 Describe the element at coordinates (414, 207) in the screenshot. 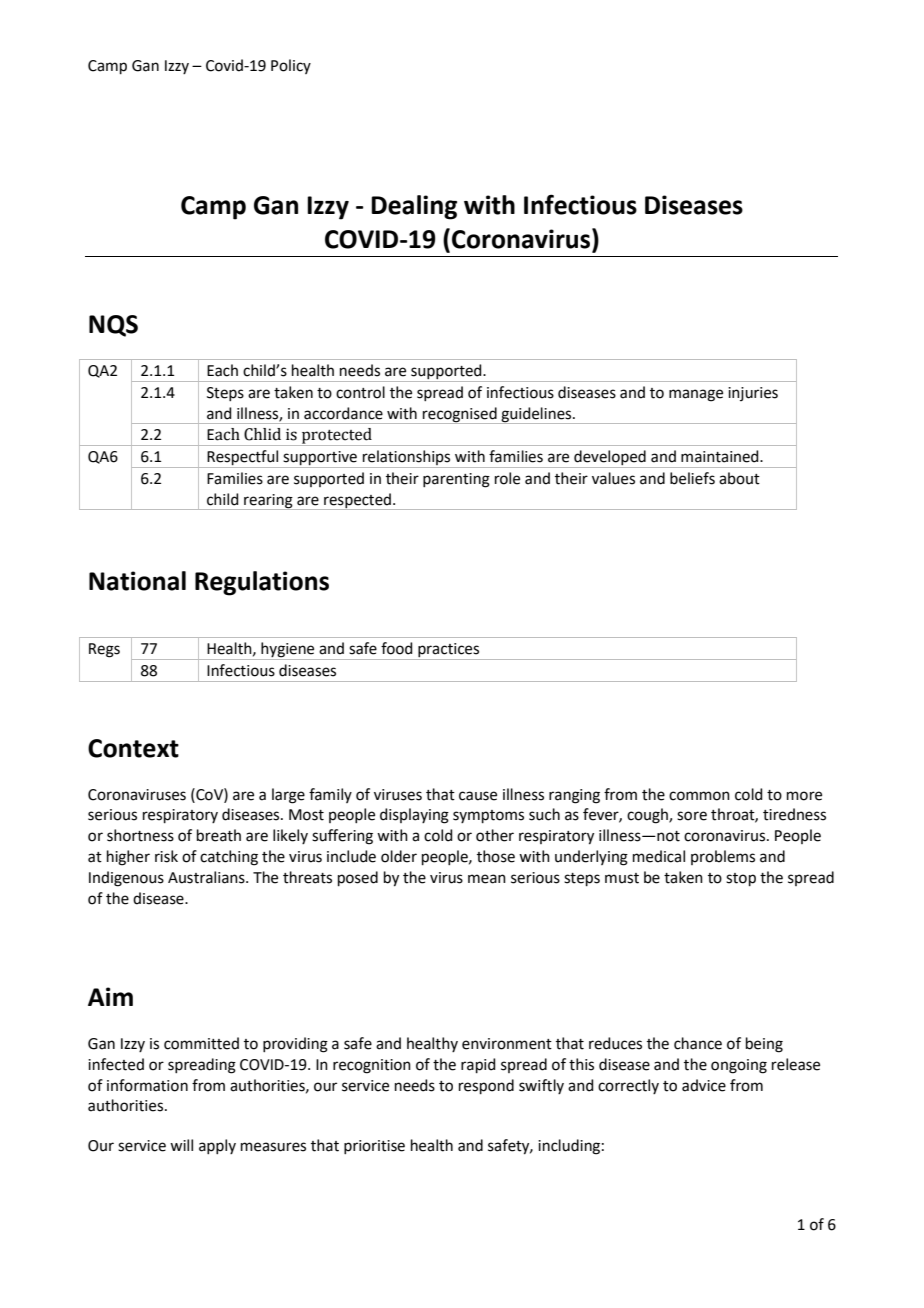

I see `Dealing` at that location.
